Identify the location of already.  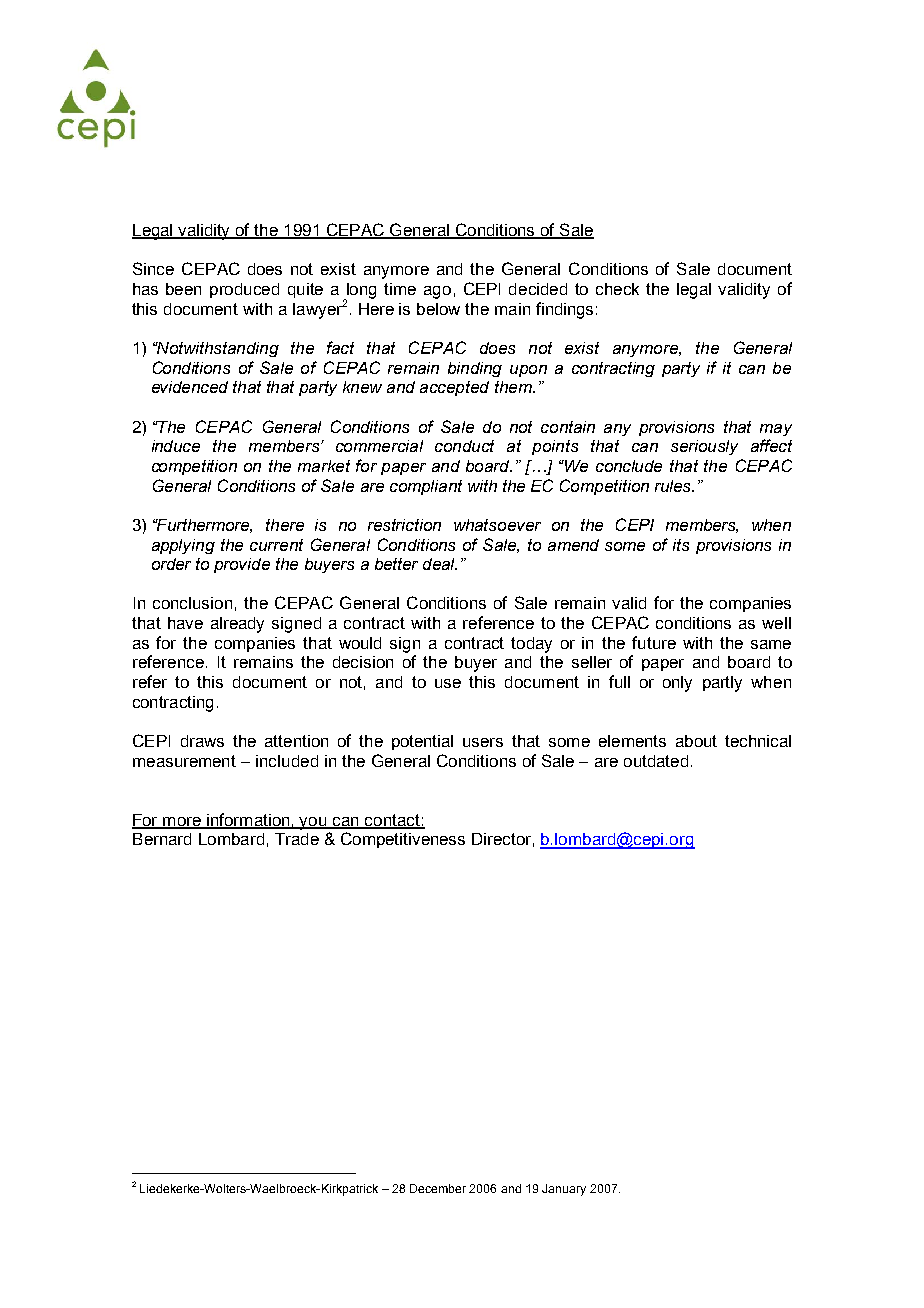
(237, 625).
